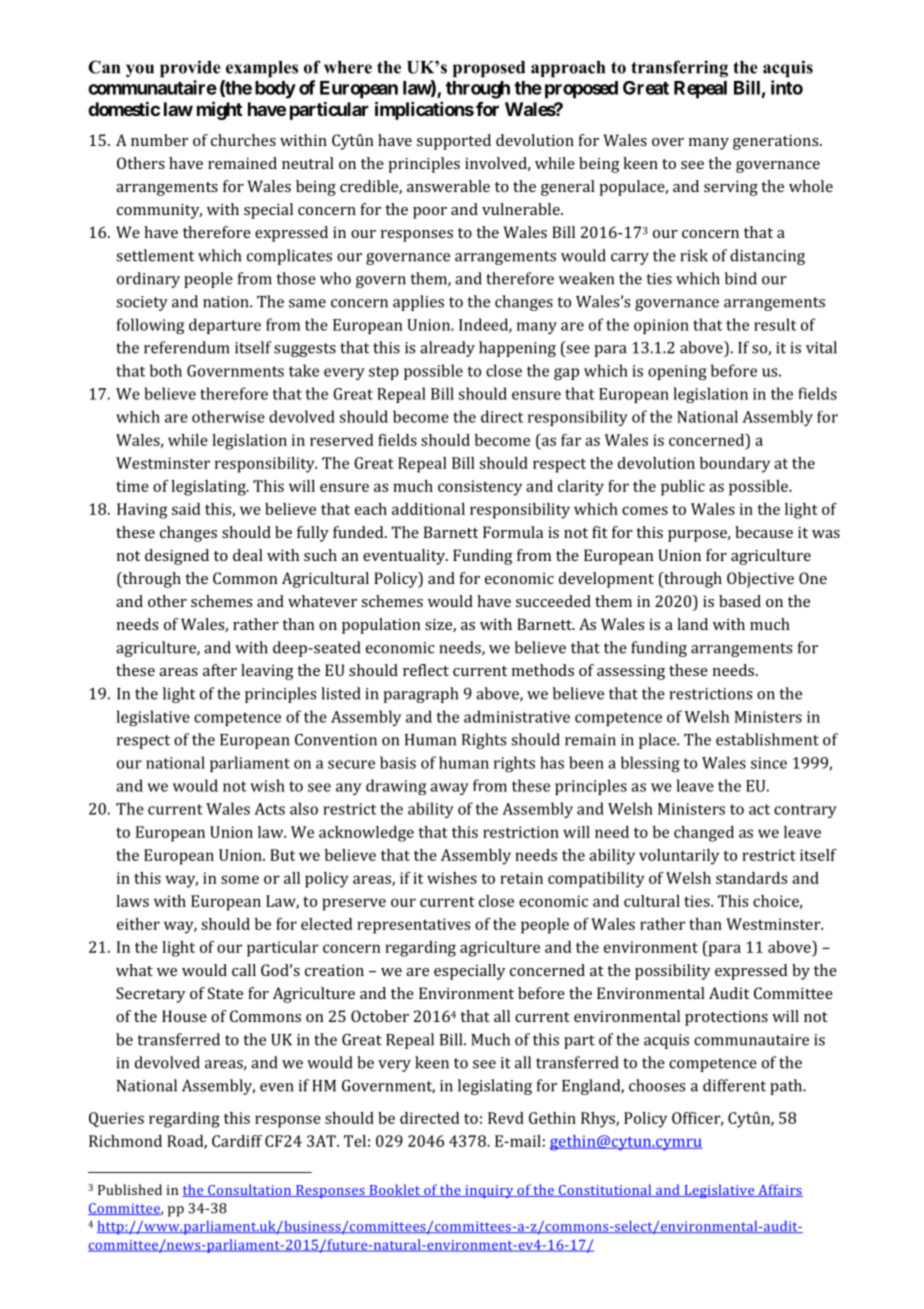 This document has width=924, height=1309. Describe the element at coordinates (777, 142) in the document. I see `generations` at that location.
